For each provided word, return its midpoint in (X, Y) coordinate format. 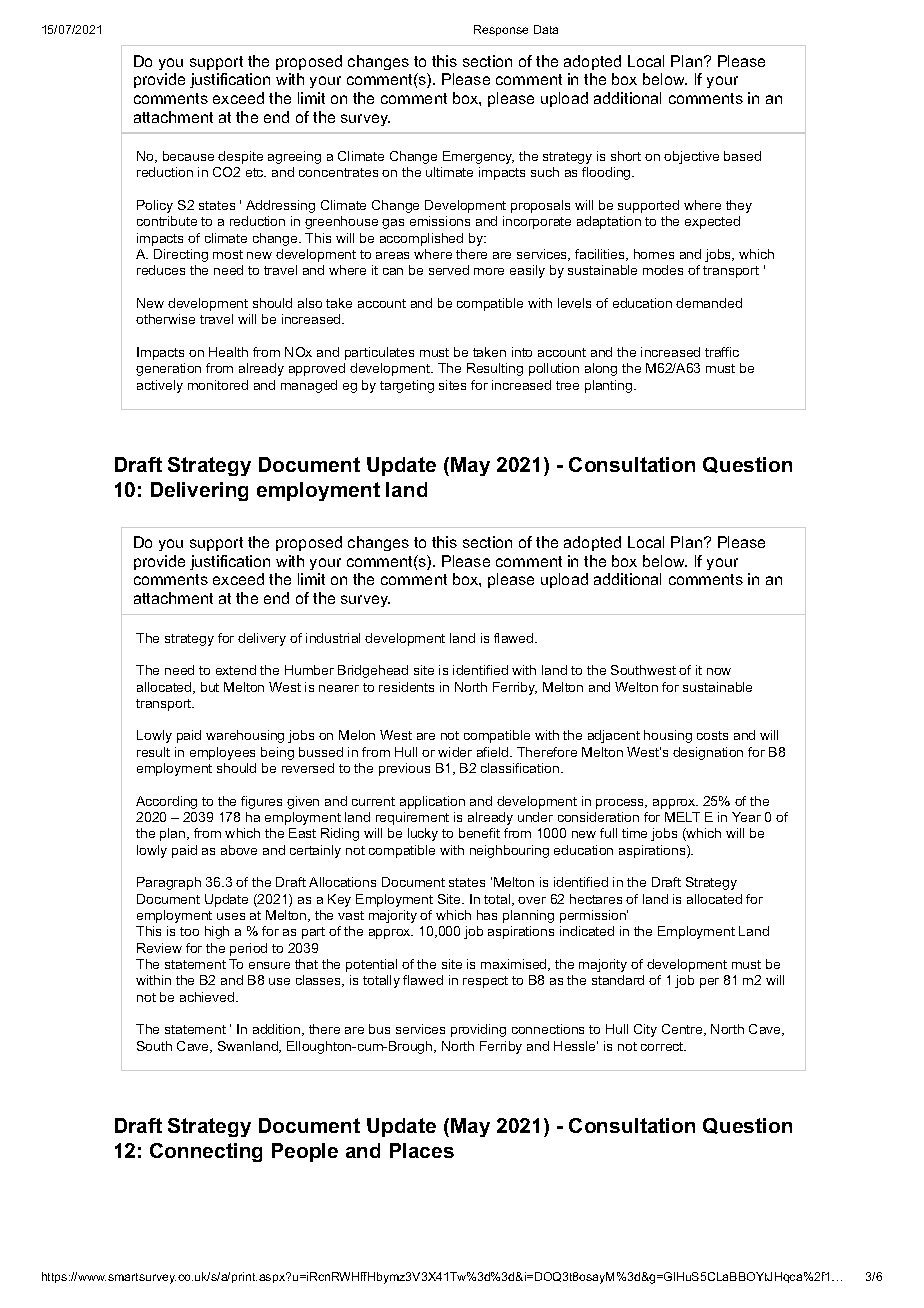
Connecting (206, 1152)
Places (422, 1150)
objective (691, 157)
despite (240, 157)
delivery (262, 639)
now (719, 671)
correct (663, 1046)
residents (406, 687)
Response (501, 30)
